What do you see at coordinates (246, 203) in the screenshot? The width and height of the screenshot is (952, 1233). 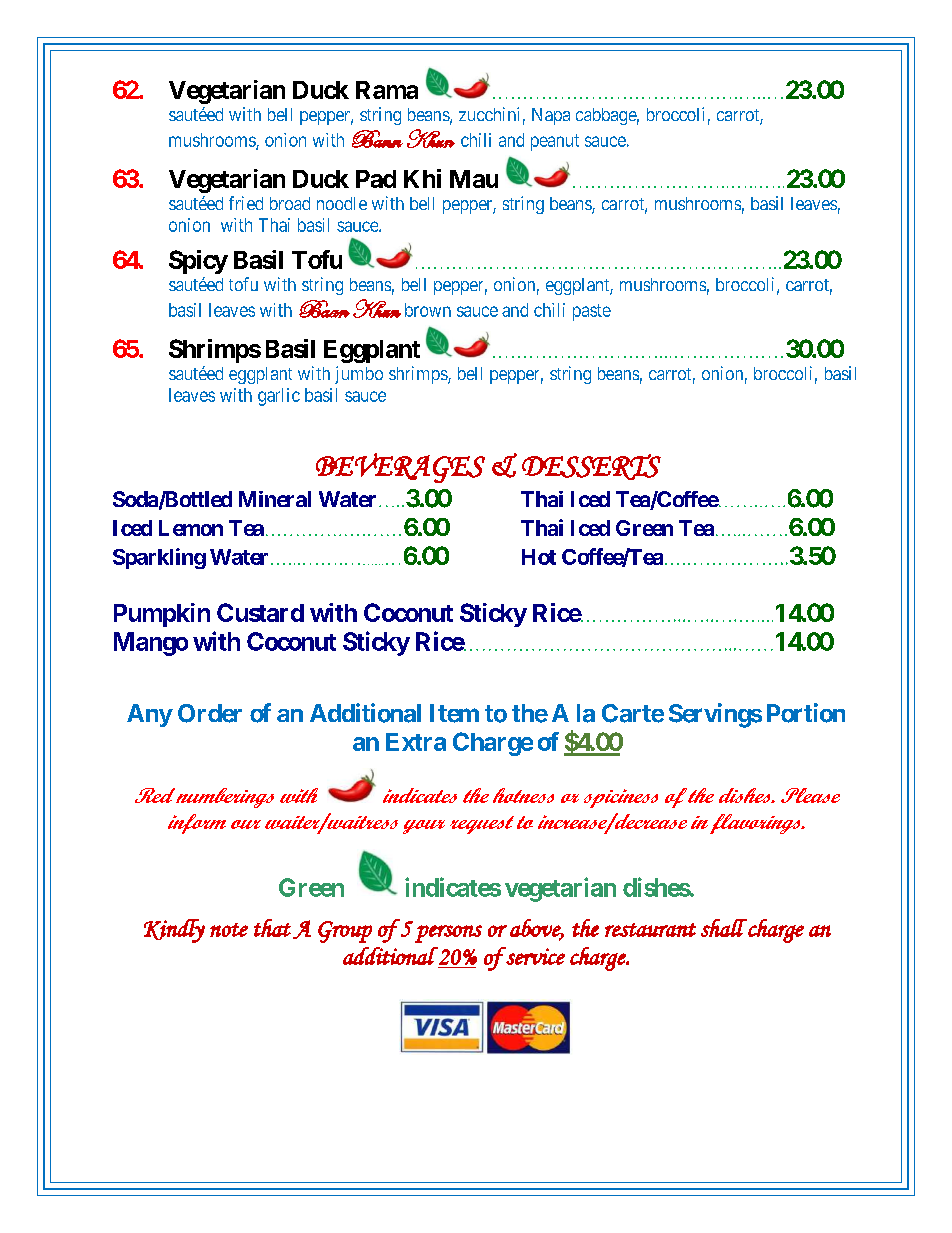 I see `fried` at bounding box center [246, 203].
